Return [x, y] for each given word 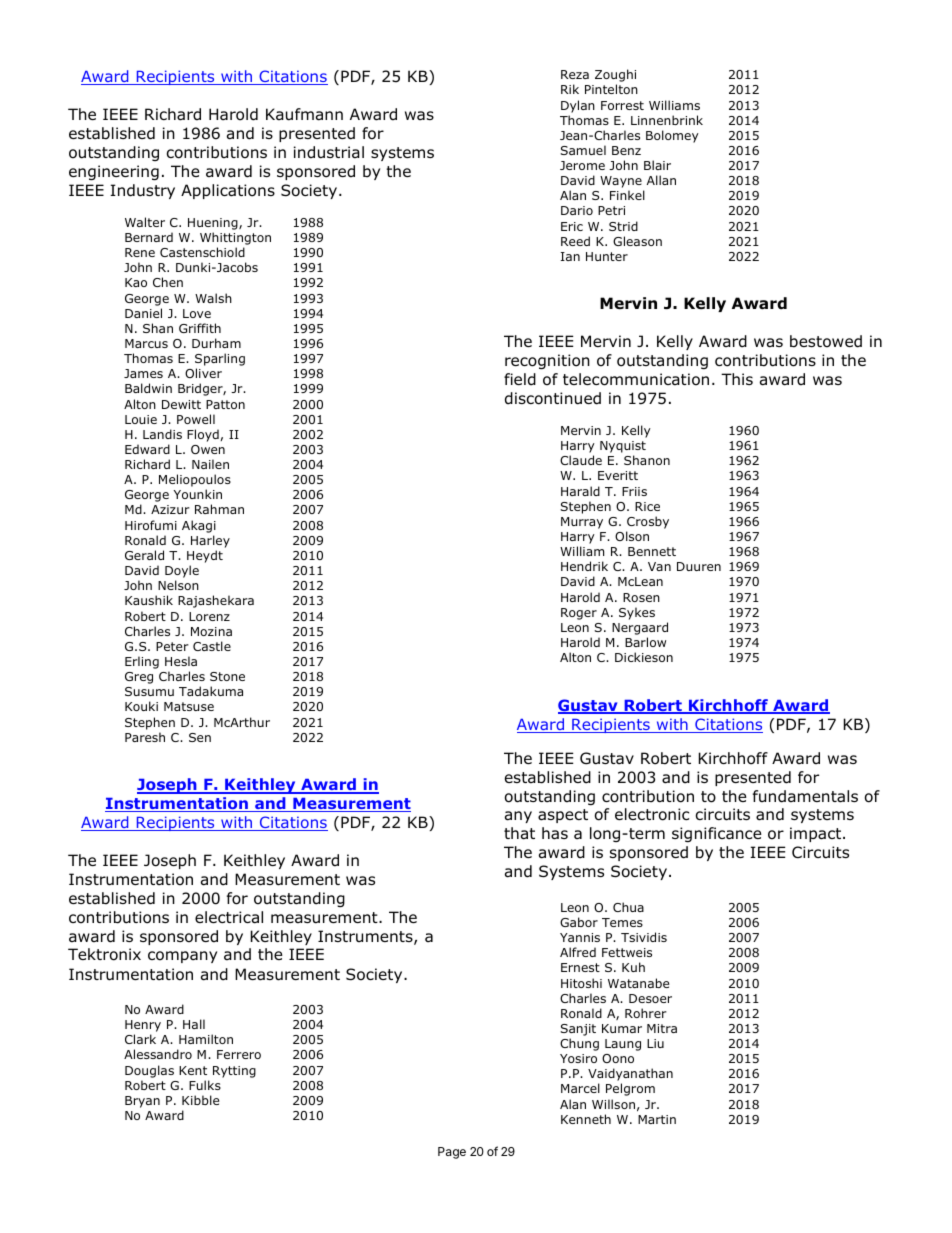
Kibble [200, 1100]
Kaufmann [304, 114]
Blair [657, 165]
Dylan [578, 106]
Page [452, 1153]
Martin [657, 1119]
